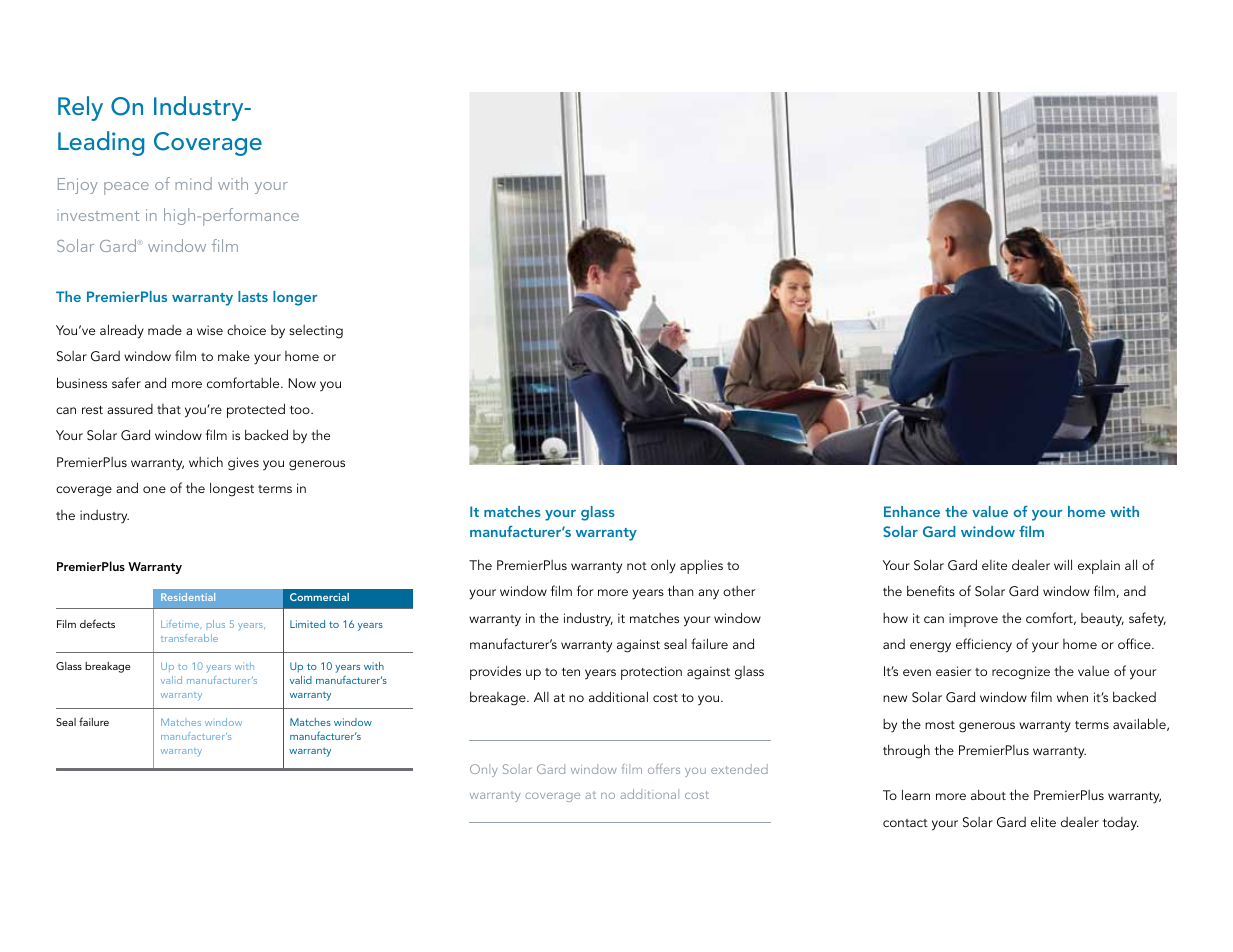 The height and width of the page is (952, 1233). Describe the element at coordinates (316, 332) in the page. I see `selecting` at that location.
